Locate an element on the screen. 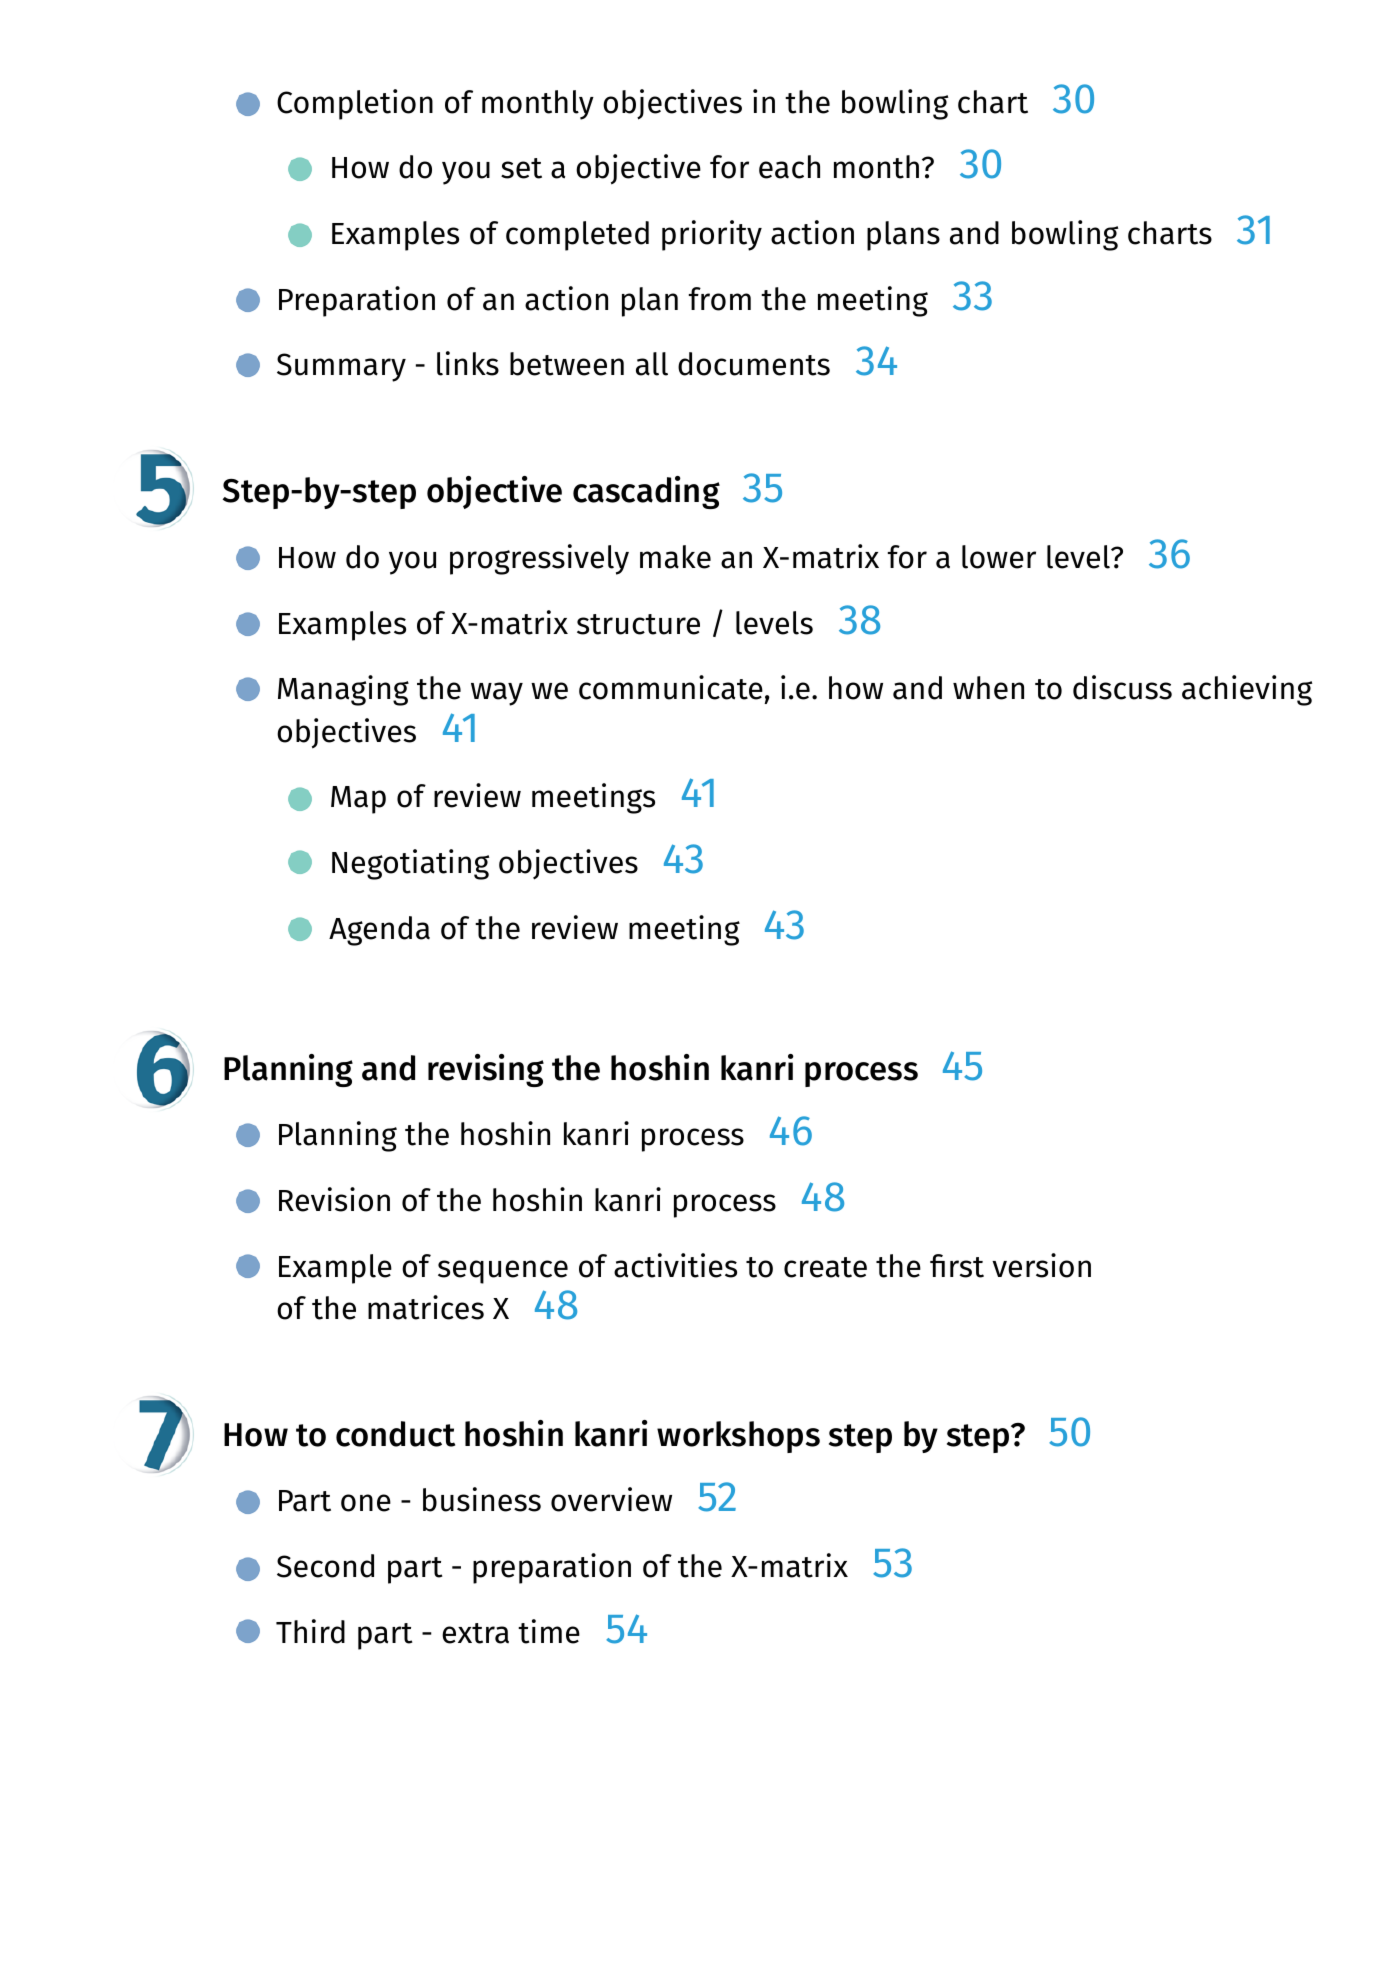  each is located at coordinates (789, 167).
